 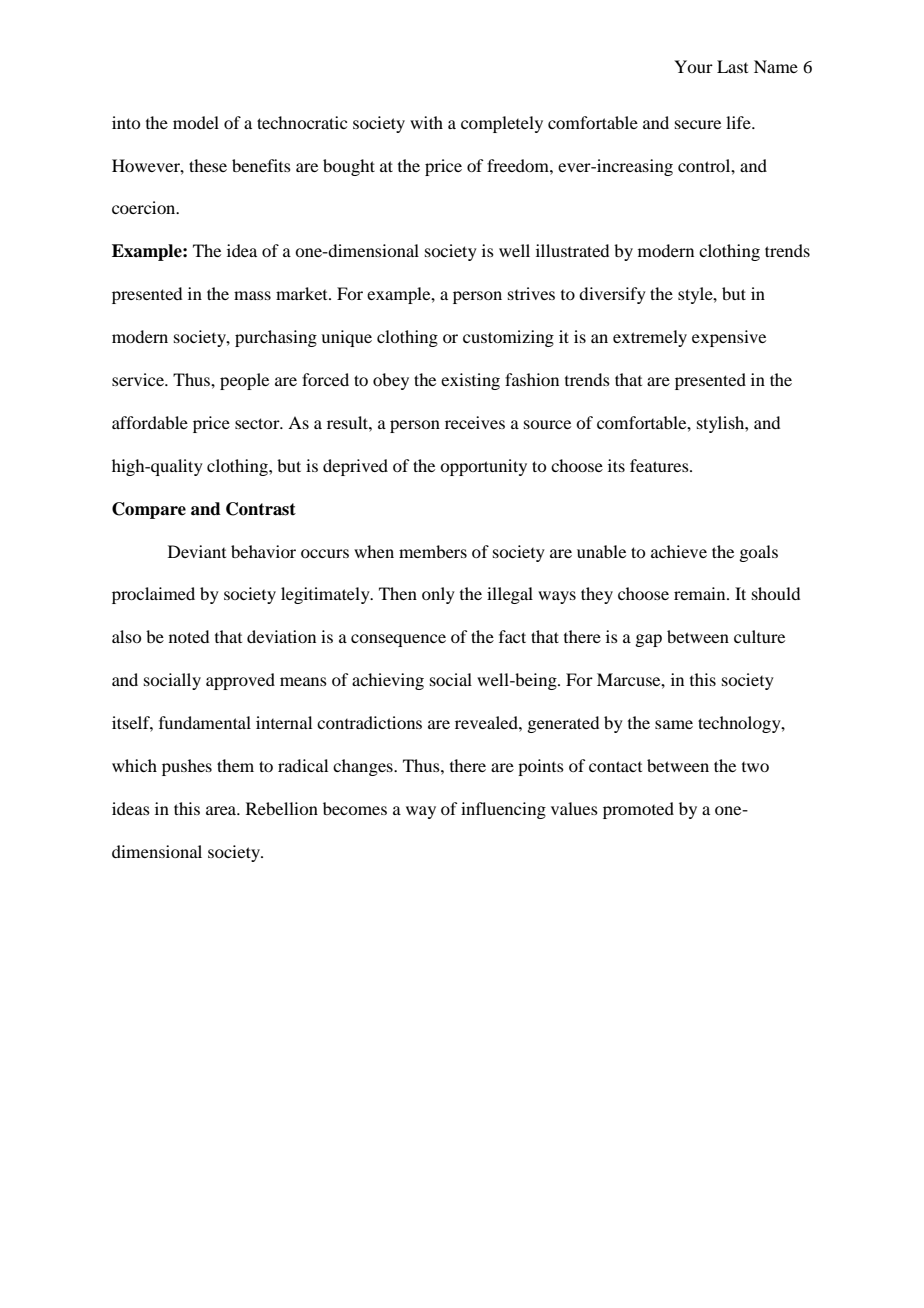 What do you see at coordinates (426, 122) in the page?
I see `with` at bounding box center [426, 122].
